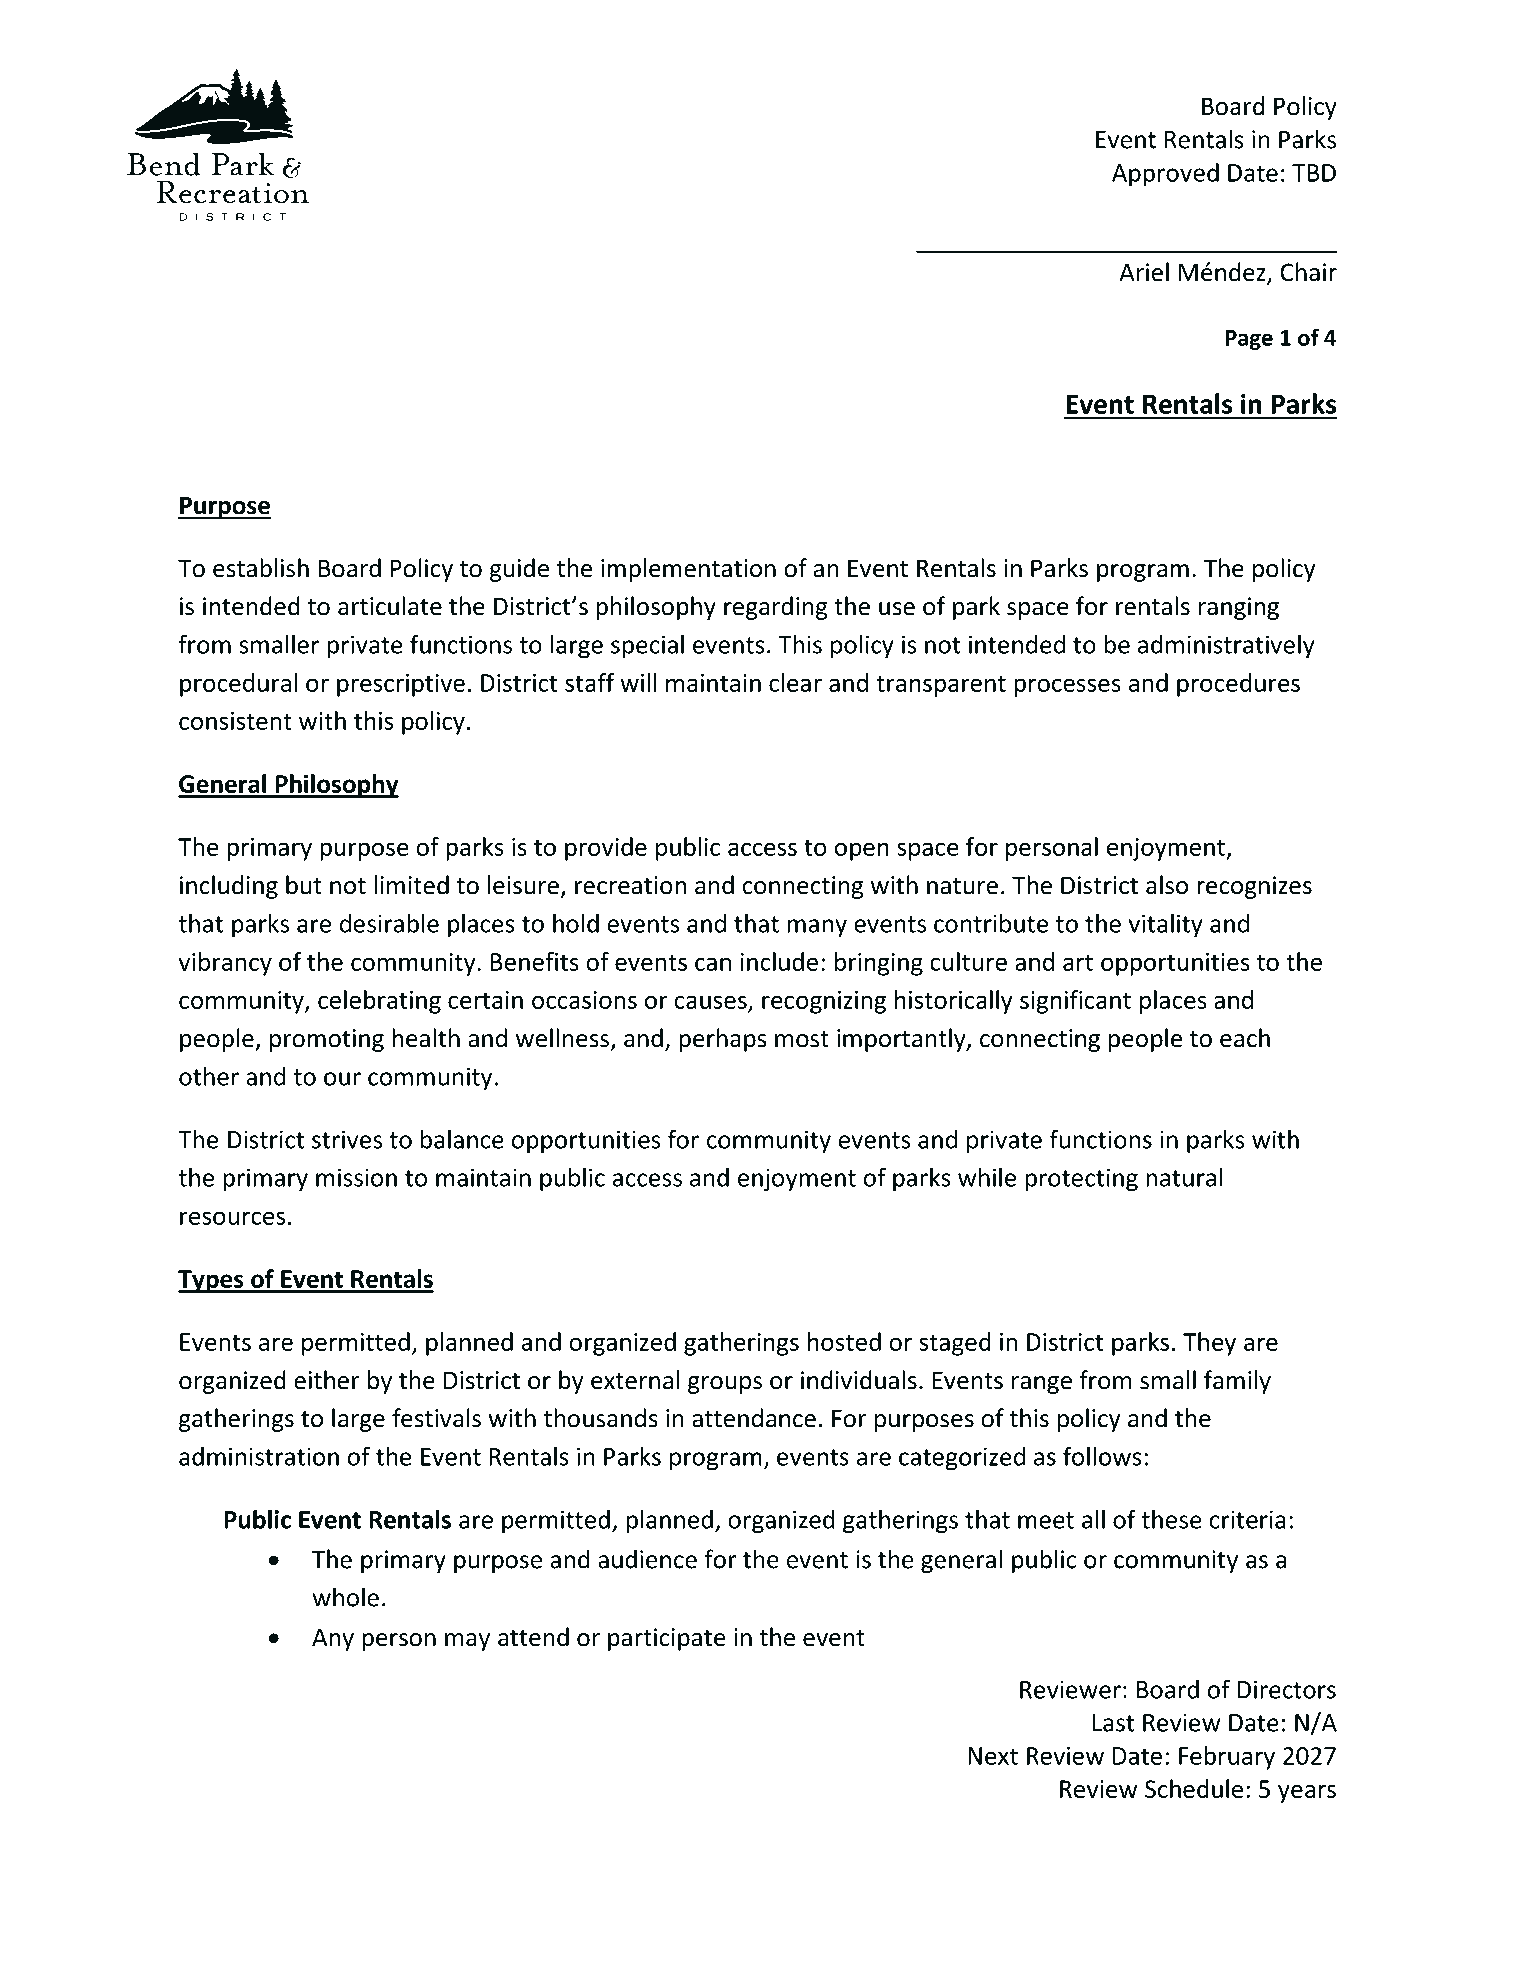 Image resolution: width=1515 pixels, height=1961 pixels. I want to click on Approved, so click(1165, 175).
